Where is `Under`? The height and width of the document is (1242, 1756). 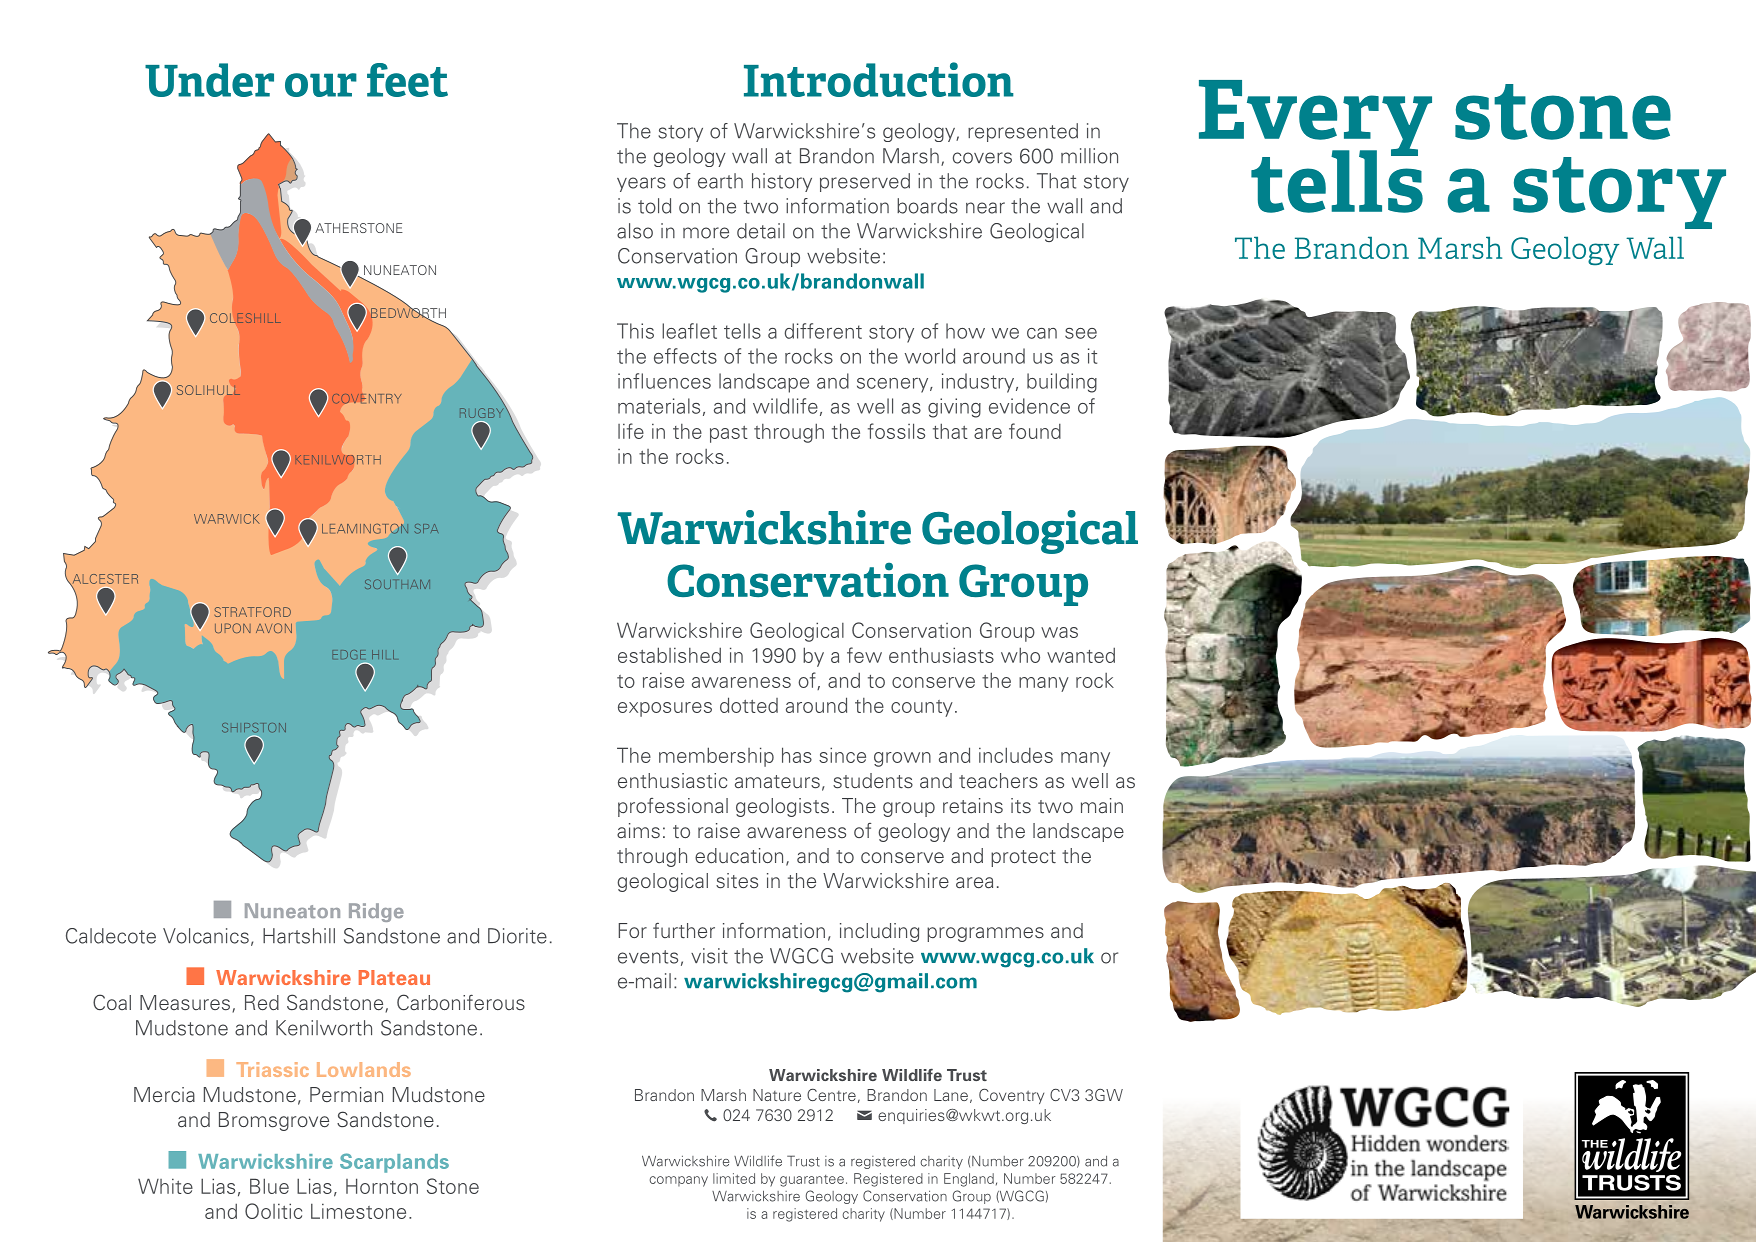 Under is located at coordinates (209, 80).
